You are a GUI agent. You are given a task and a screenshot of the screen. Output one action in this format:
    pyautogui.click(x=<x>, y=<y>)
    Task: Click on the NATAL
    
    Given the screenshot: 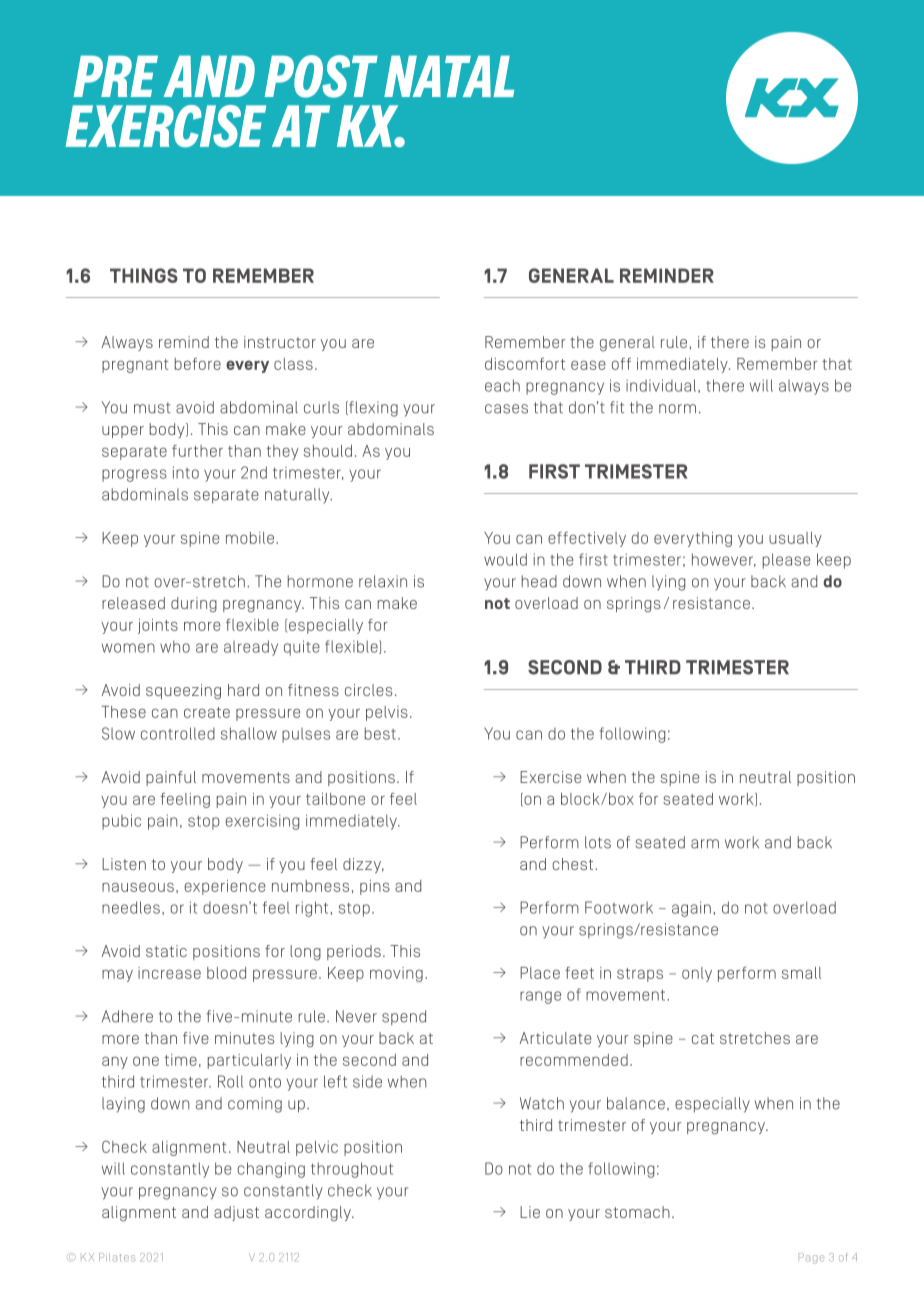 What is the action you would take?
    pyautogui.click(x=449, y=76)
